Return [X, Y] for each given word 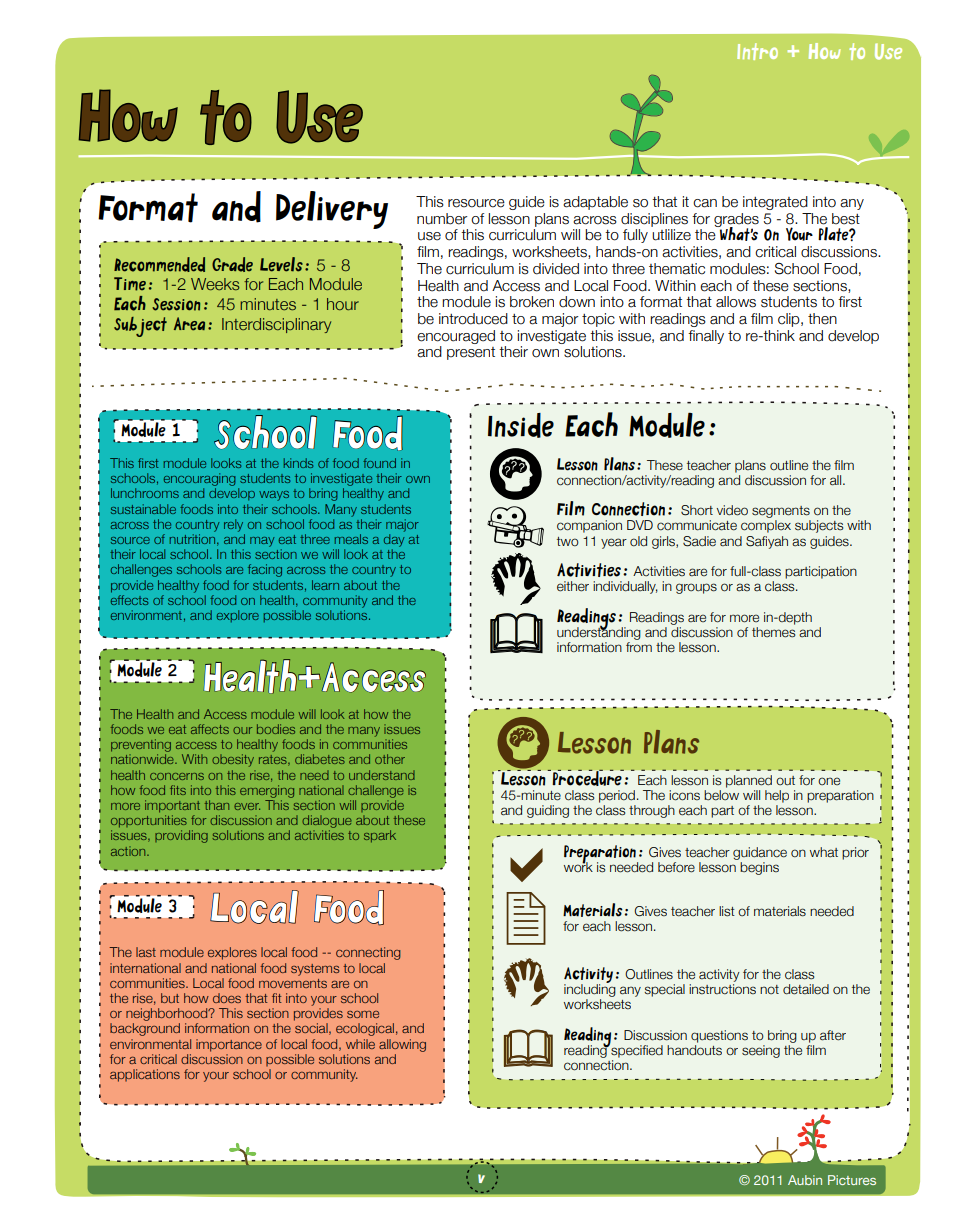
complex [766, 526]
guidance [760, 853]
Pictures [852, 1180]
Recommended [159, 264]
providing [181, 836]
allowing [402, 1045]
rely [233, 525]
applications [145, 1075]
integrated [775, 203]
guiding [548, 811]
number [442, 219]
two [568, 542]
